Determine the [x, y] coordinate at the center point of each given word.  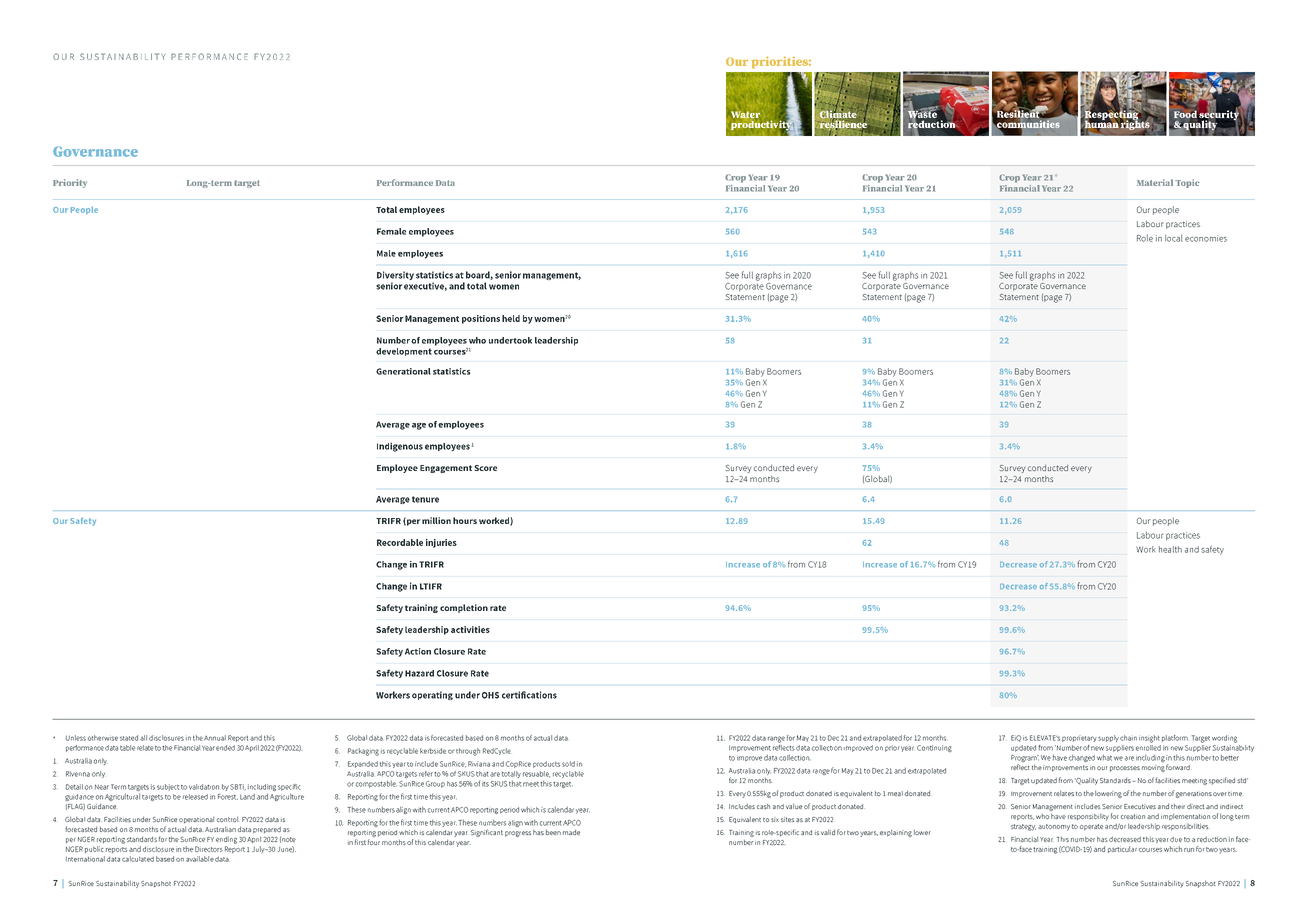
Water [745, 114]
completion [464, 608]
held [511, 318]
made [571, 832]
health [1170, 549]
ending [226, 840]
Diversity [395, 275]
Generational [403, 371]
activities [470, 629]
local [1174, 238]
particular [1122, 849]
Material [1155, 182]
